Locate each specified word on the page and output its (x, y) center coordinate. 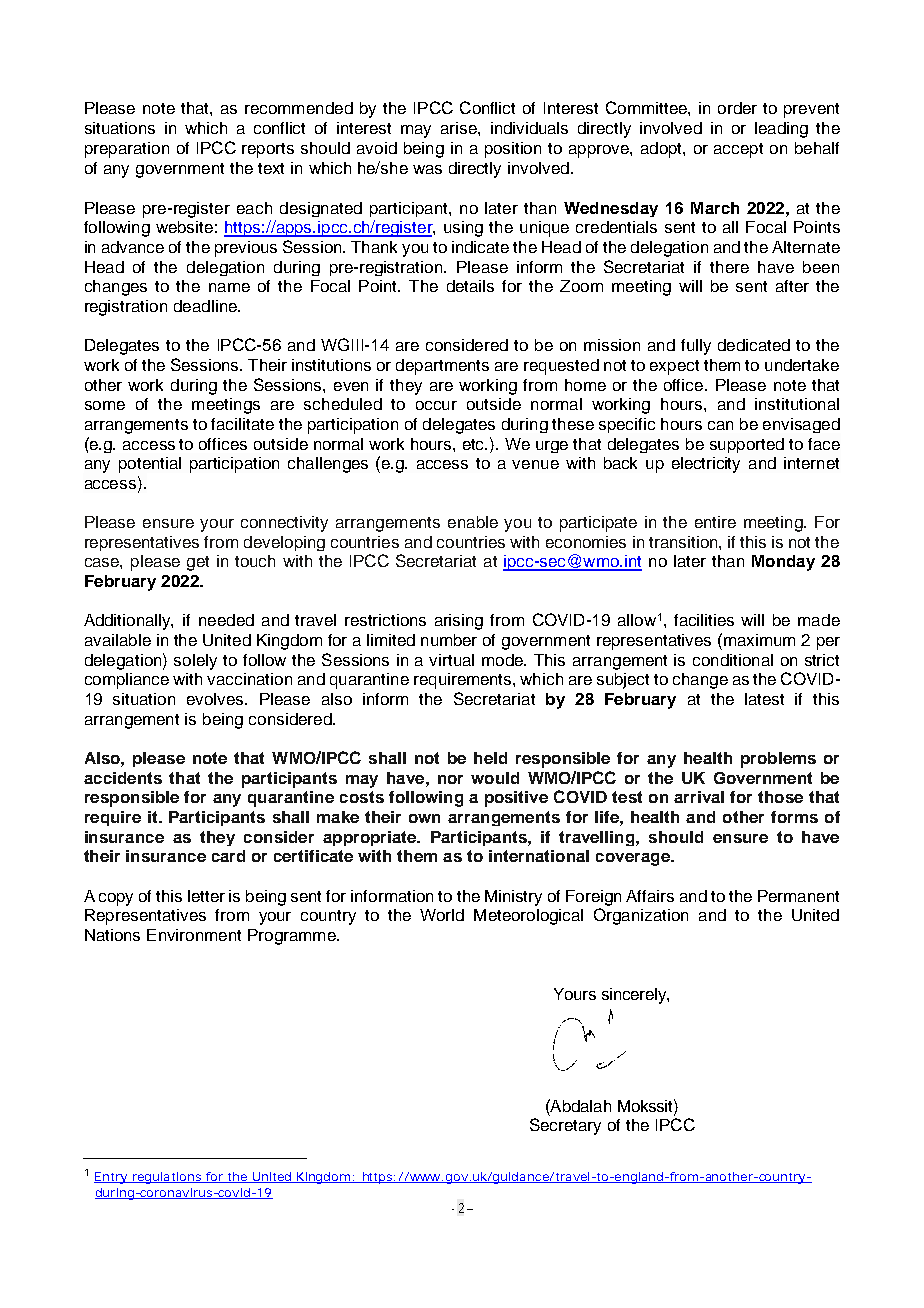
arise (460, 128)
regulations (166, 1178)
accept (738, 150)
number (449, 640)
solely (195, 662)
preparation (127, 150)
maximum (759, 640)
